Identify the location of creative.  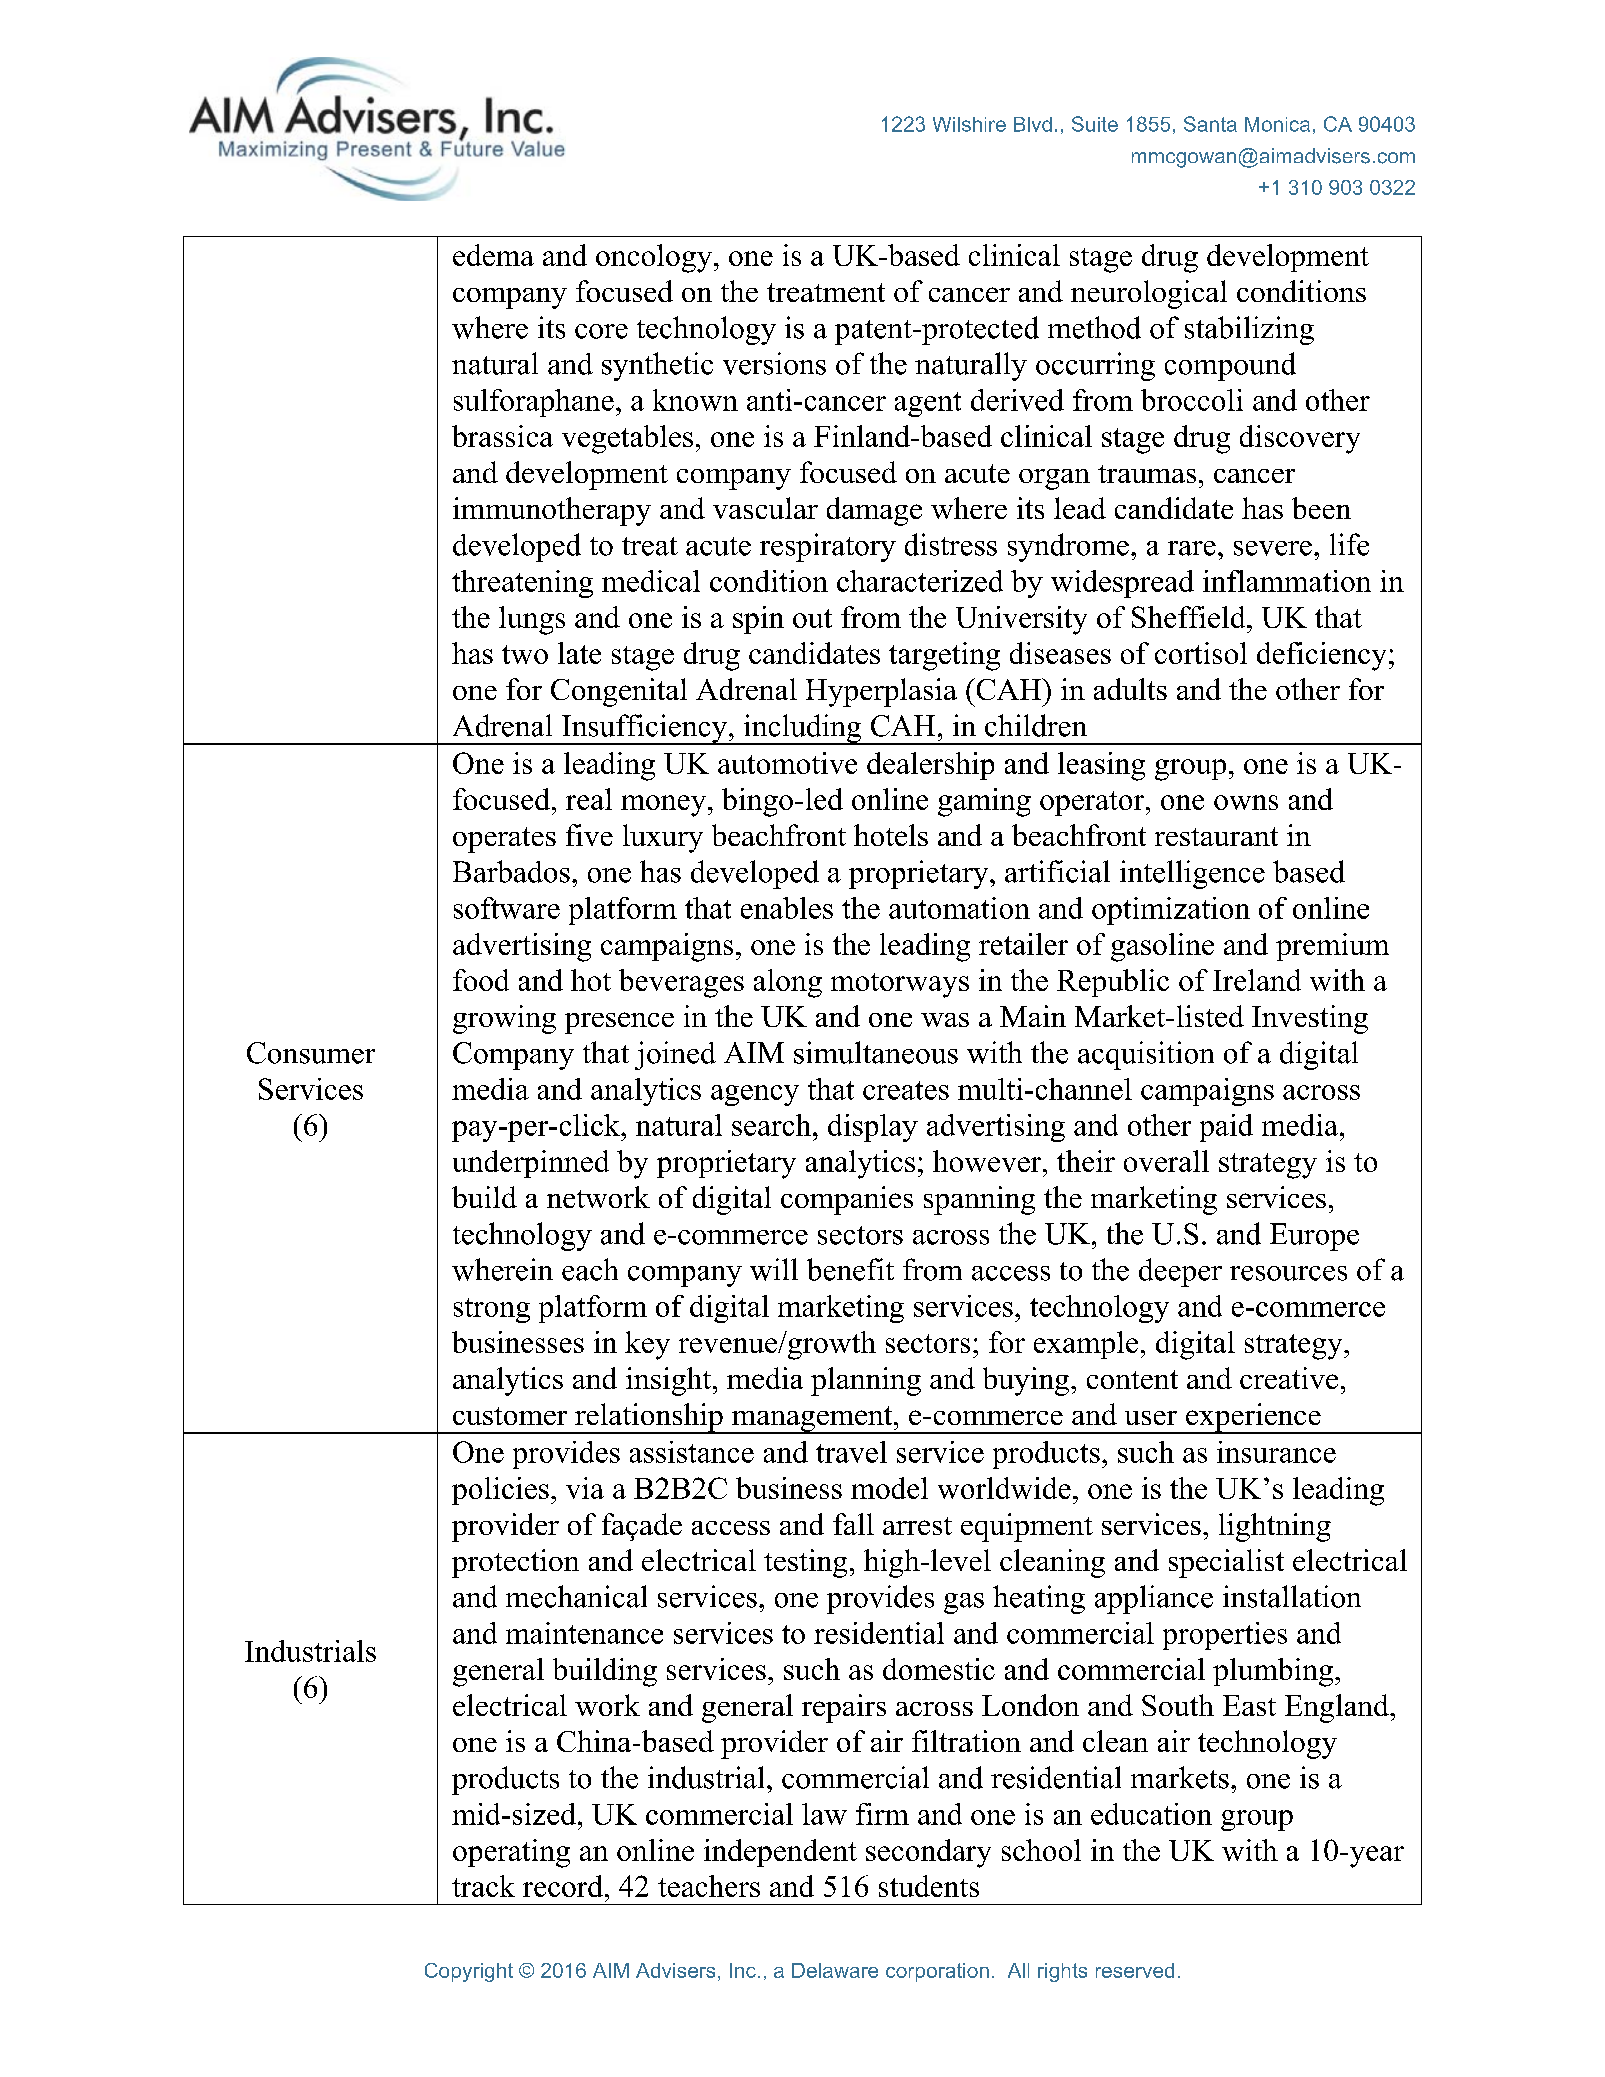
(1289, 1378).
